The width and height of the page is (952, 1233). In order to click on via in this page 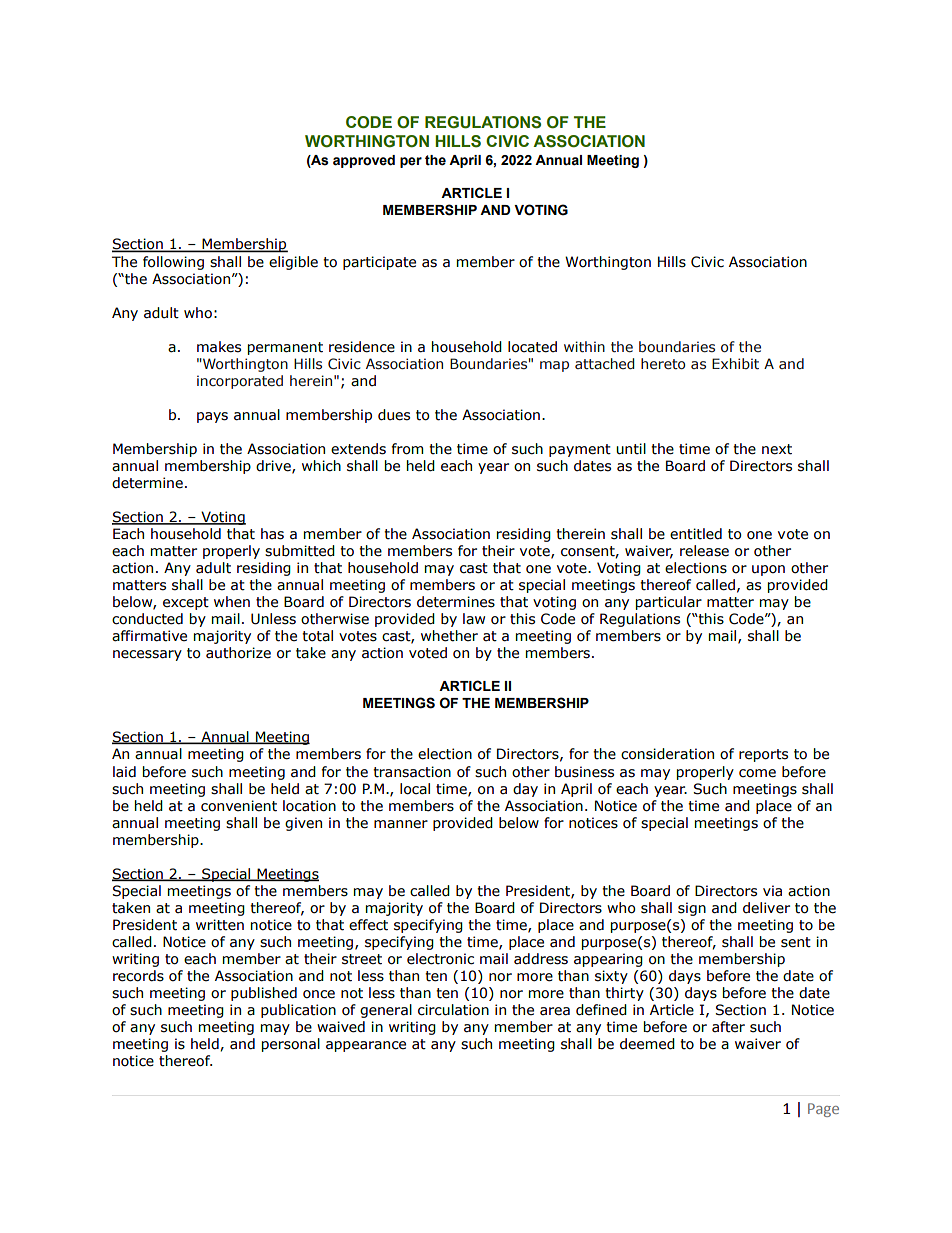, I will do `click(772, 890)`.
